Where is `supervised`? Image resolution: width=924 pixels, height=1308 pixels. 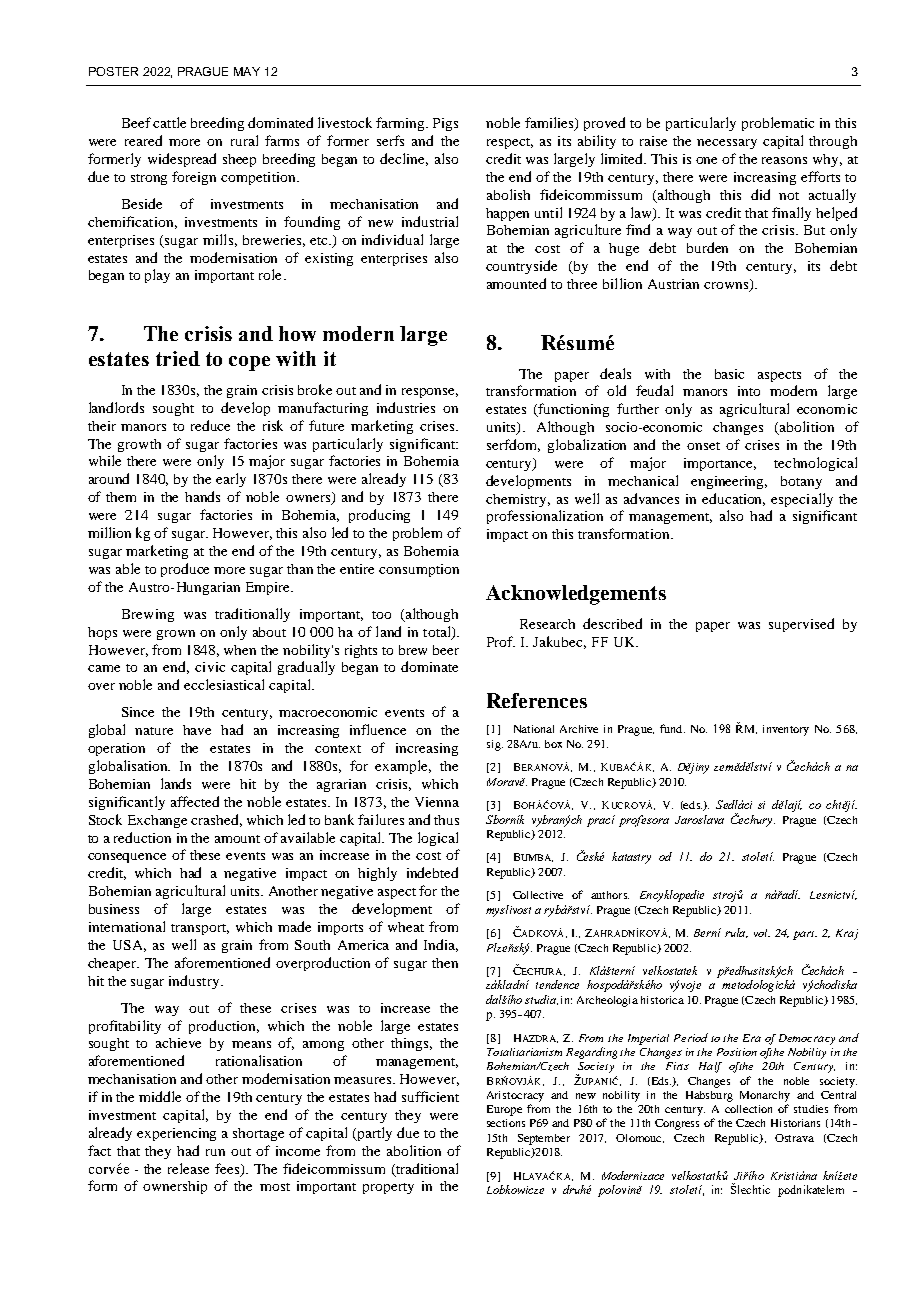
supervised is located at coordinates (801, 625).
